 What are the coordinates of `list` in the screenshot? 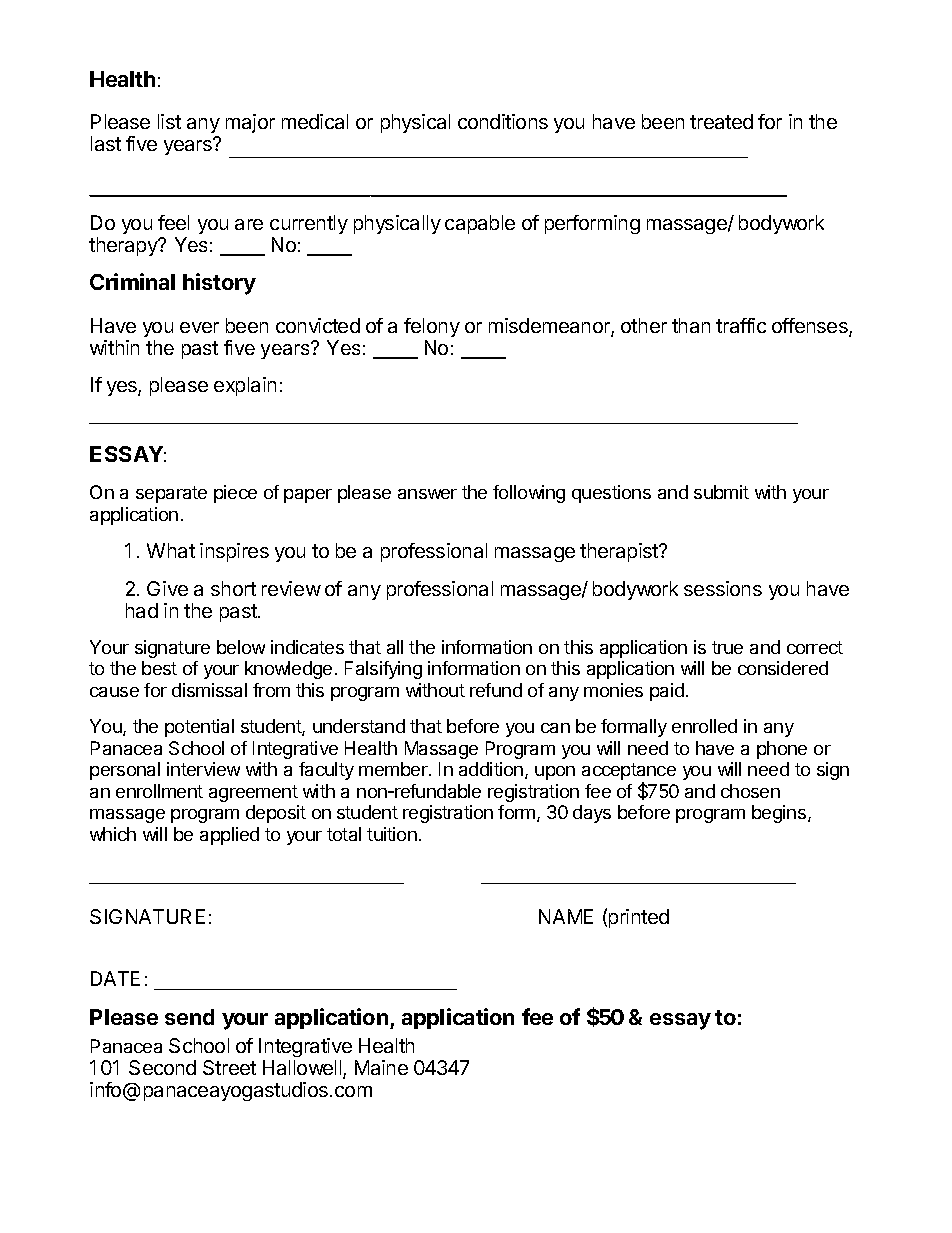 It's located at (169, 121).
